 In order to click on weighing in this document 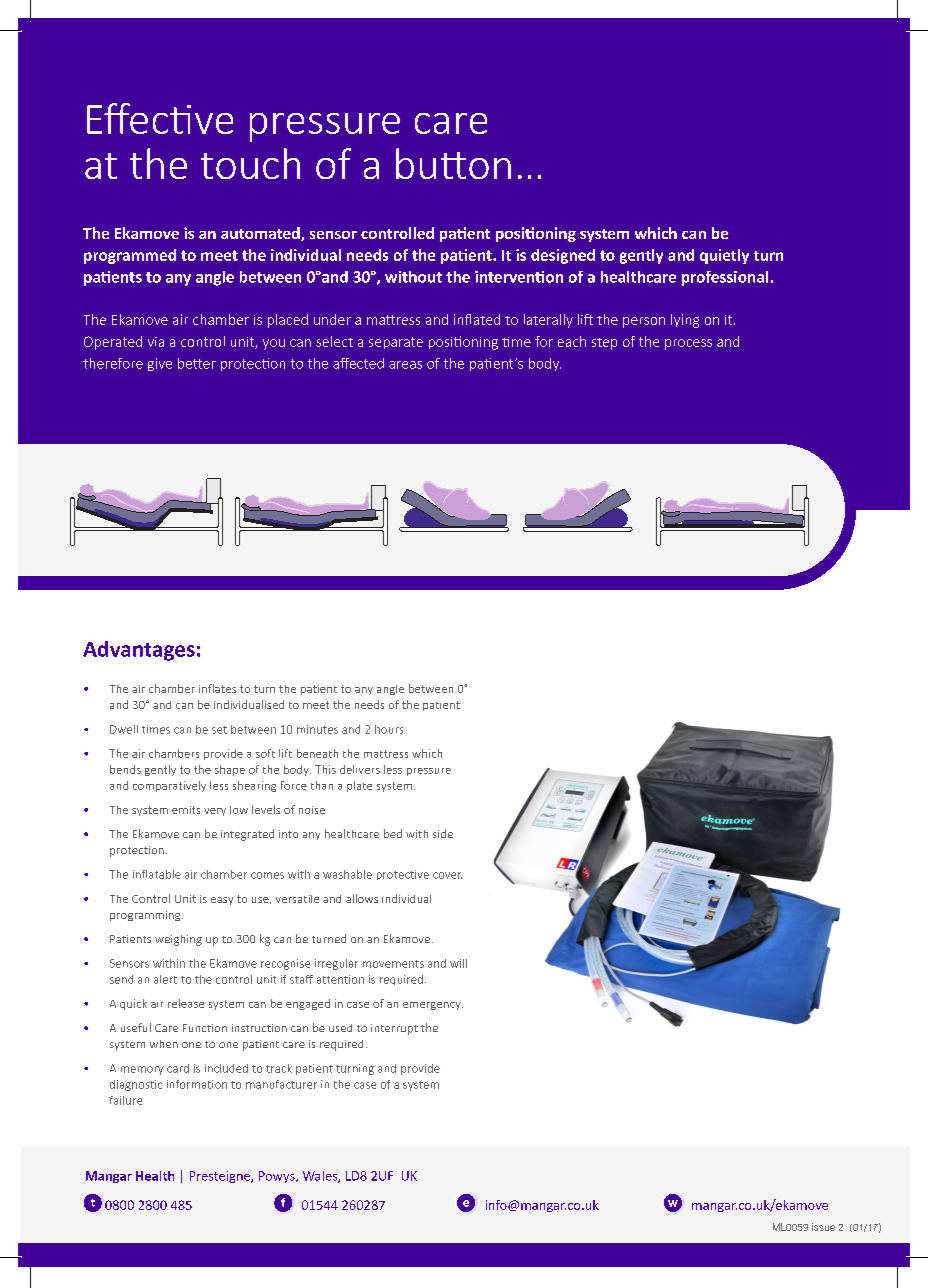, I will do `click(178, 940)`.
